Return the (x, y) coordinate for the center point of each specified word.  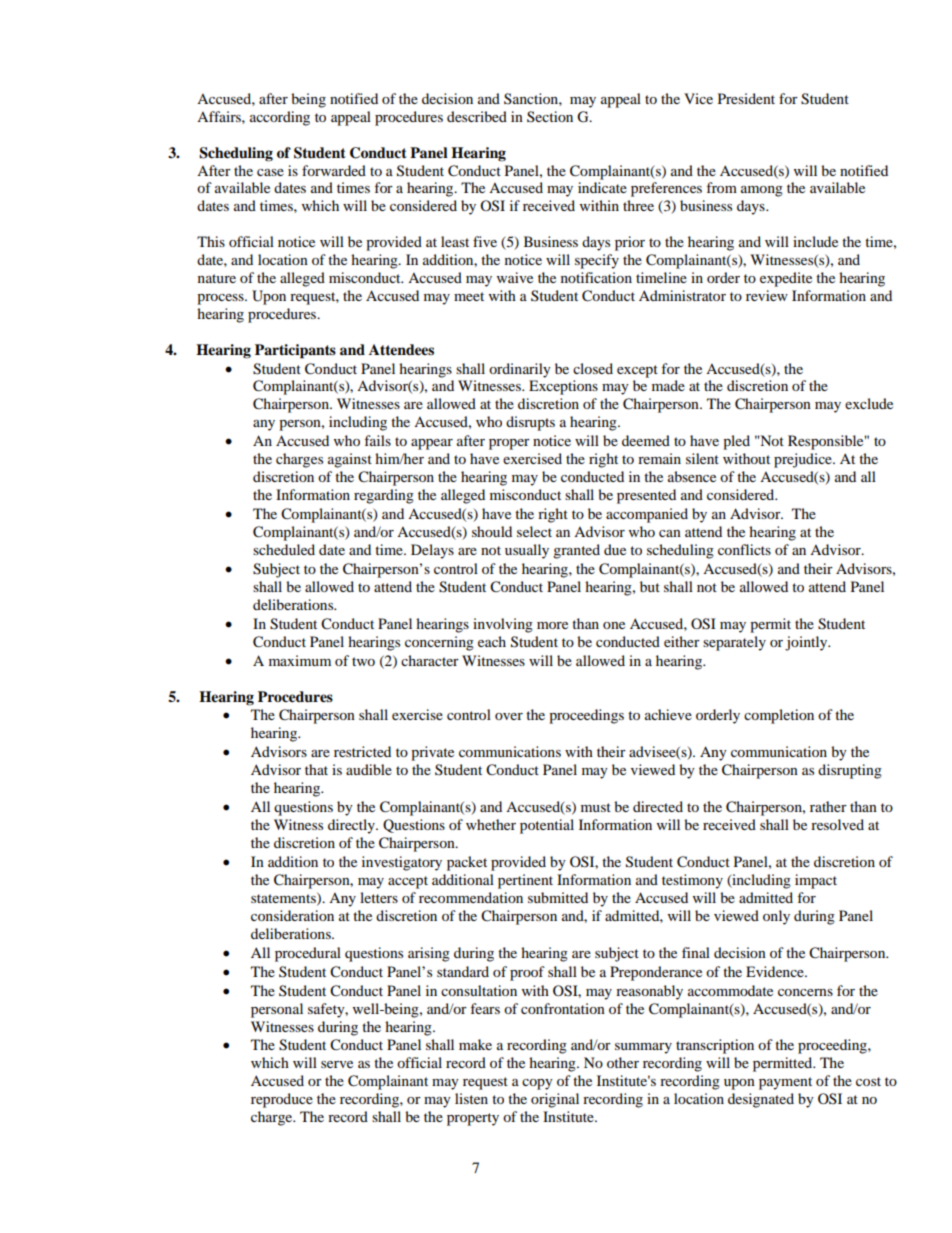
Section (550, 117)
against (350, 460)
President (746, 98)
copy (537, 1084)
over (509, 716)
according (280, 118)
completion (779, 716)
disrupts (530, 423)
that (316, 769)
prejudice (804, 460)
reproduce (282, 1100)
